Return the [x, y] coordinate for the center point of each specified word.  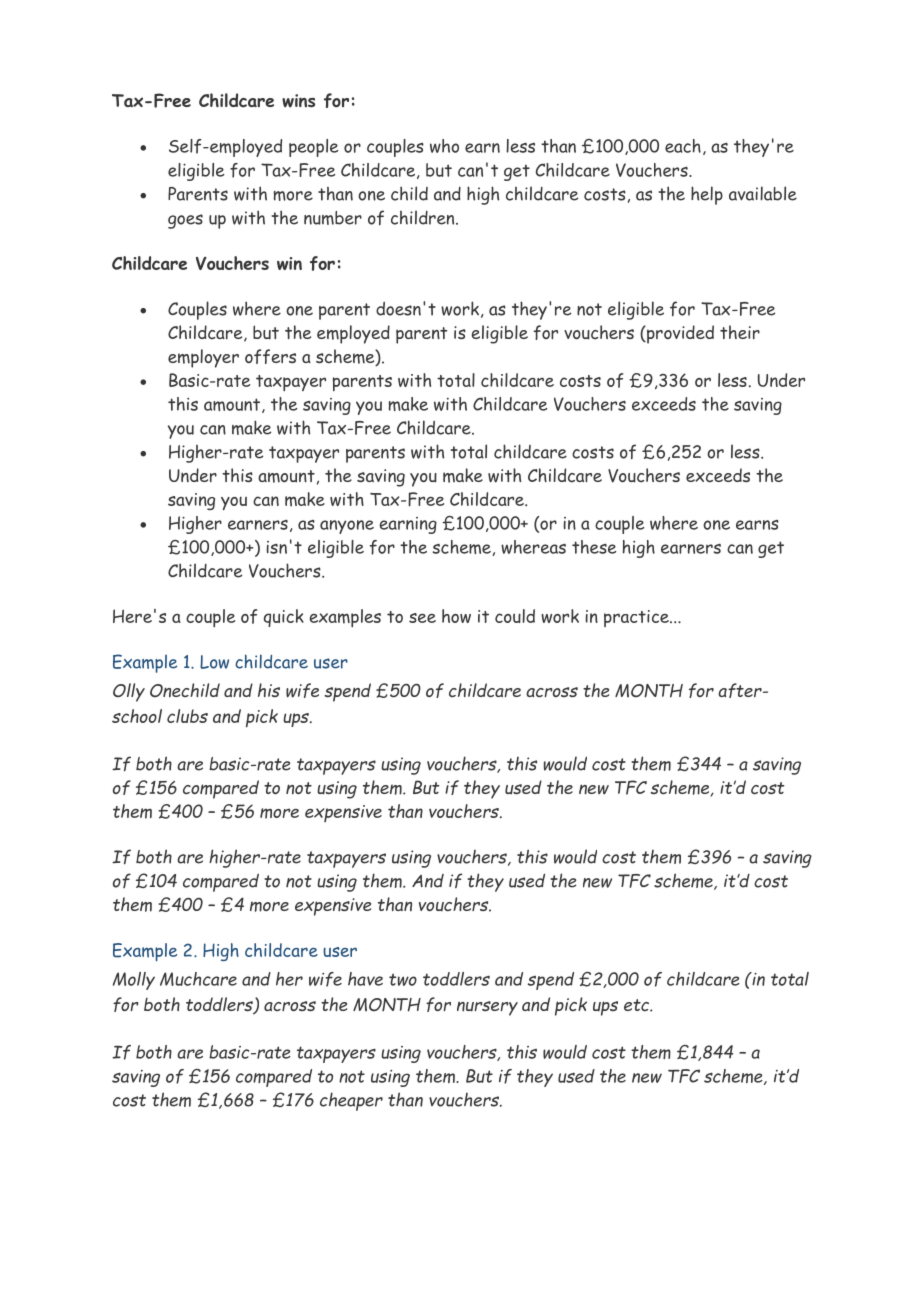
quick [284, 618]
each [683, 146]
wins [298, 101]
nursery [487, 1008]
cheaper [351, 1101]
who [444, 146]
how [456, 616]
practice [637, 618]
